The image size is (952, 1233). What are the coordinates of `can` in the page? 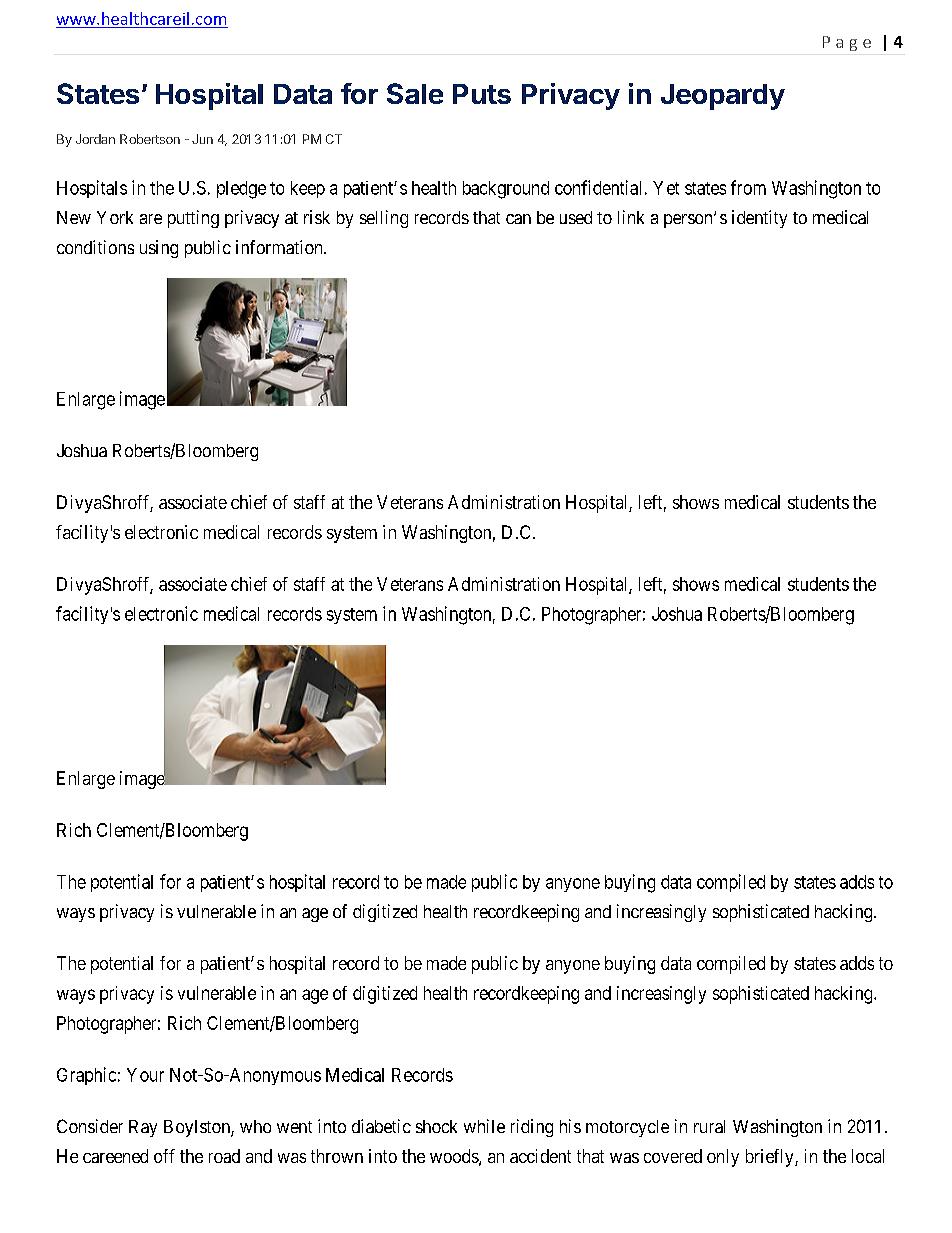 It's located at (518, 219).
